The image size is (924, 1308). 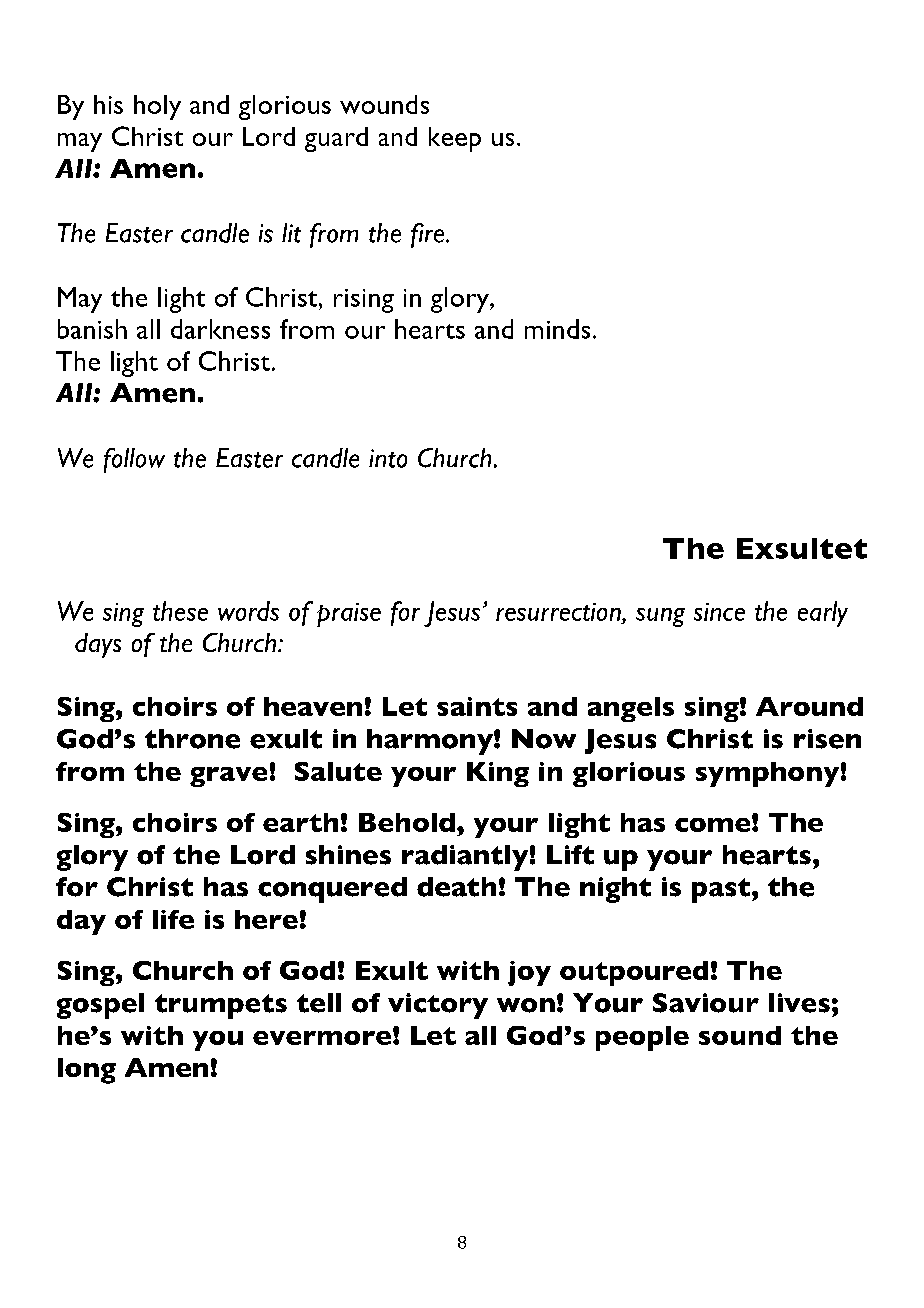 What do you see at coordinates (719, 612) in the screenshot?
I see `since` at bounding box center [719, 612].
